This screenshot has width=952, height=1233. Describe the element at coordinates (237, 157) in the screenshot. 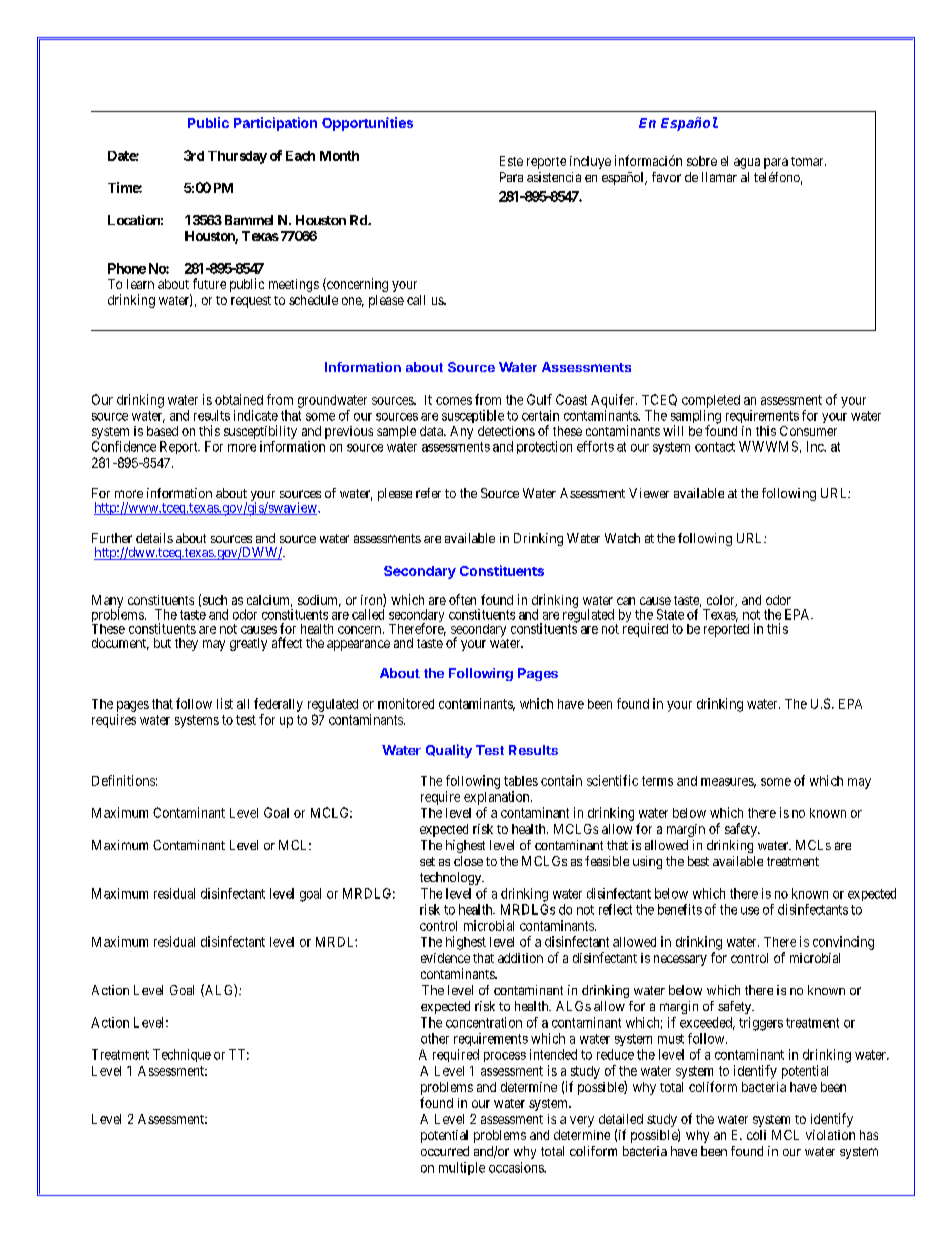

I see `Thursday` at that location.
